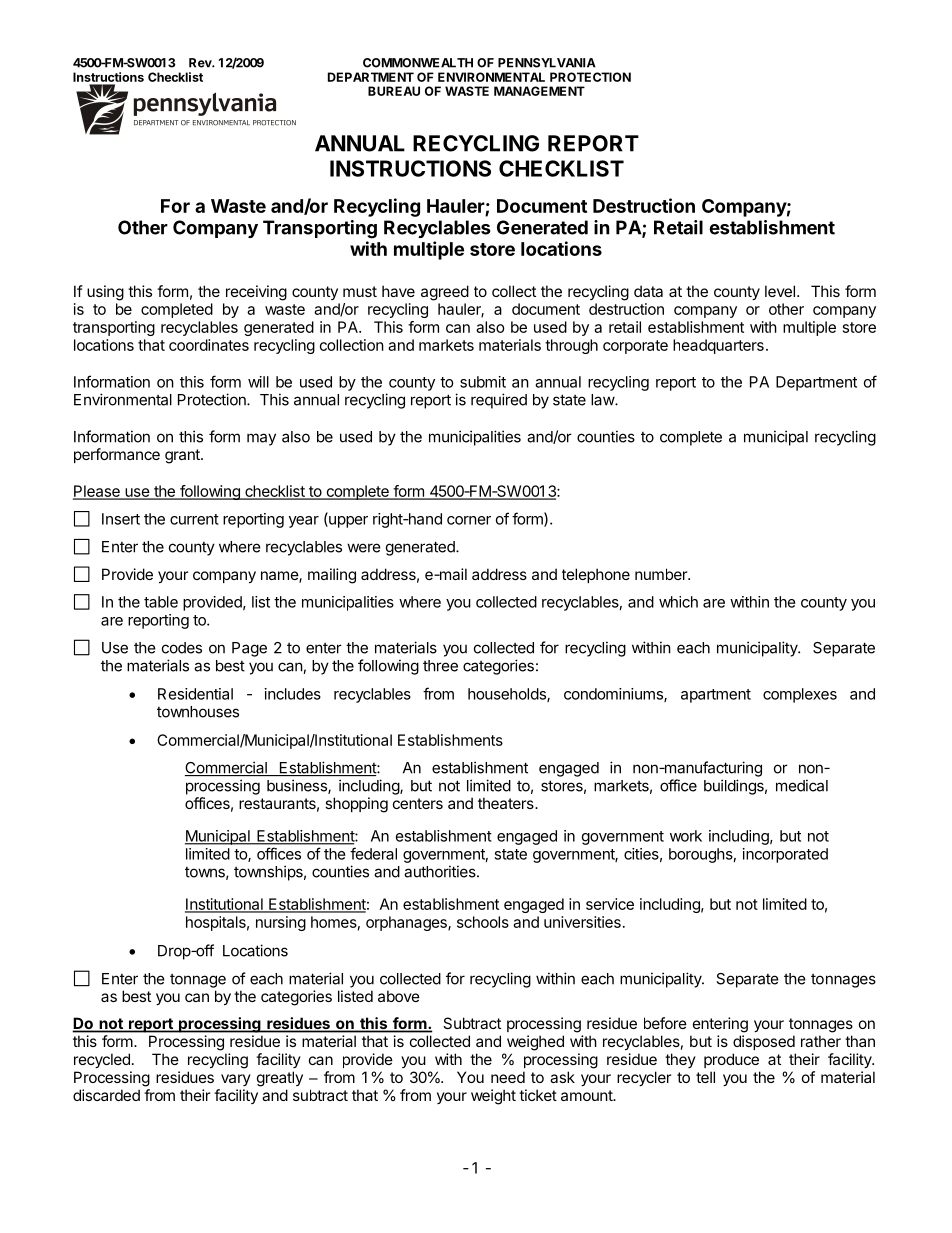 Image resolution: width=952 pixels, height=1233 pixels. What do you see at coordinates (394, 91) in the document?
I see `BUREAU` at bounding box center [394, 91].
